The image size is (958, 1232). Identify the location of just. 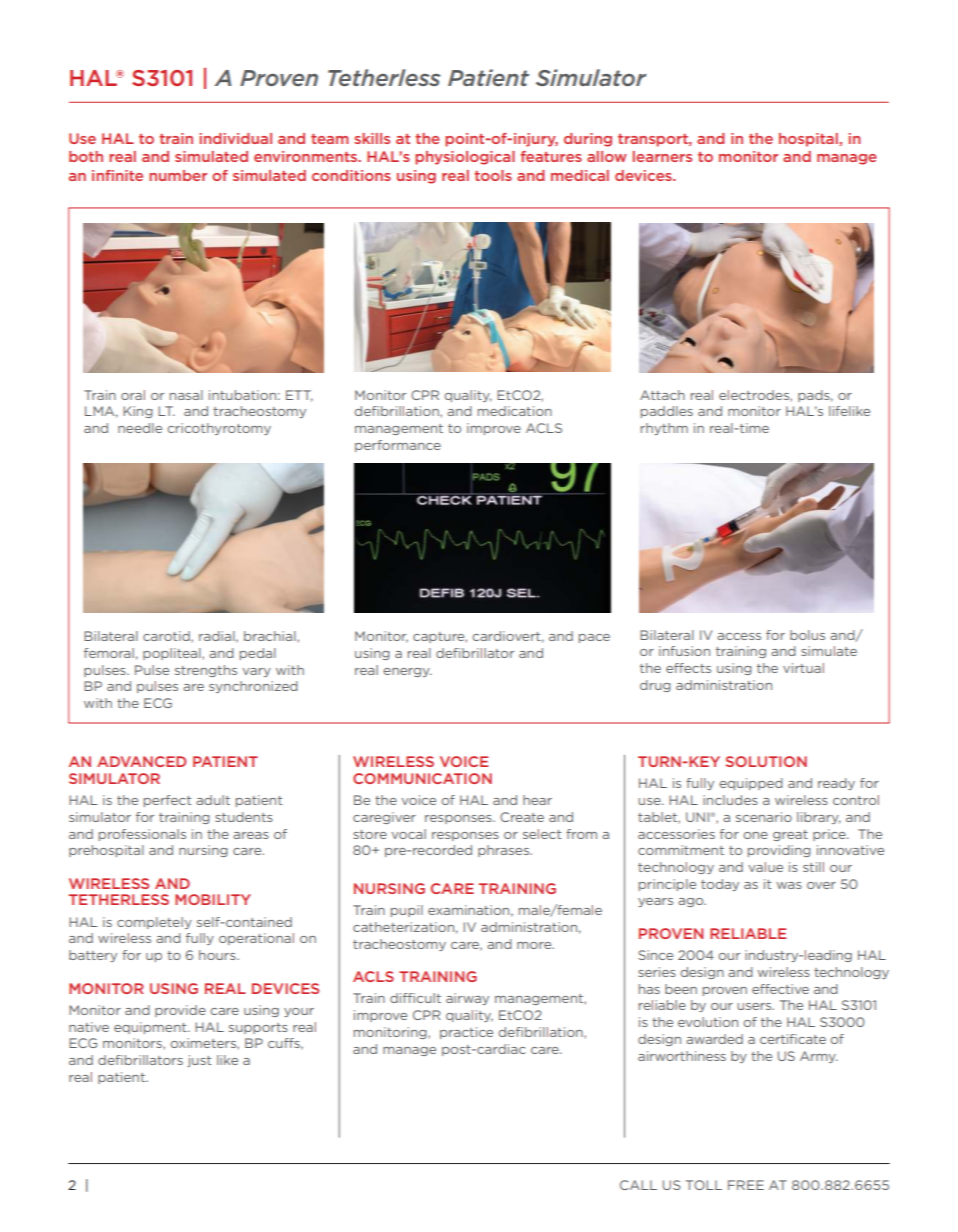
(199, 1061).
